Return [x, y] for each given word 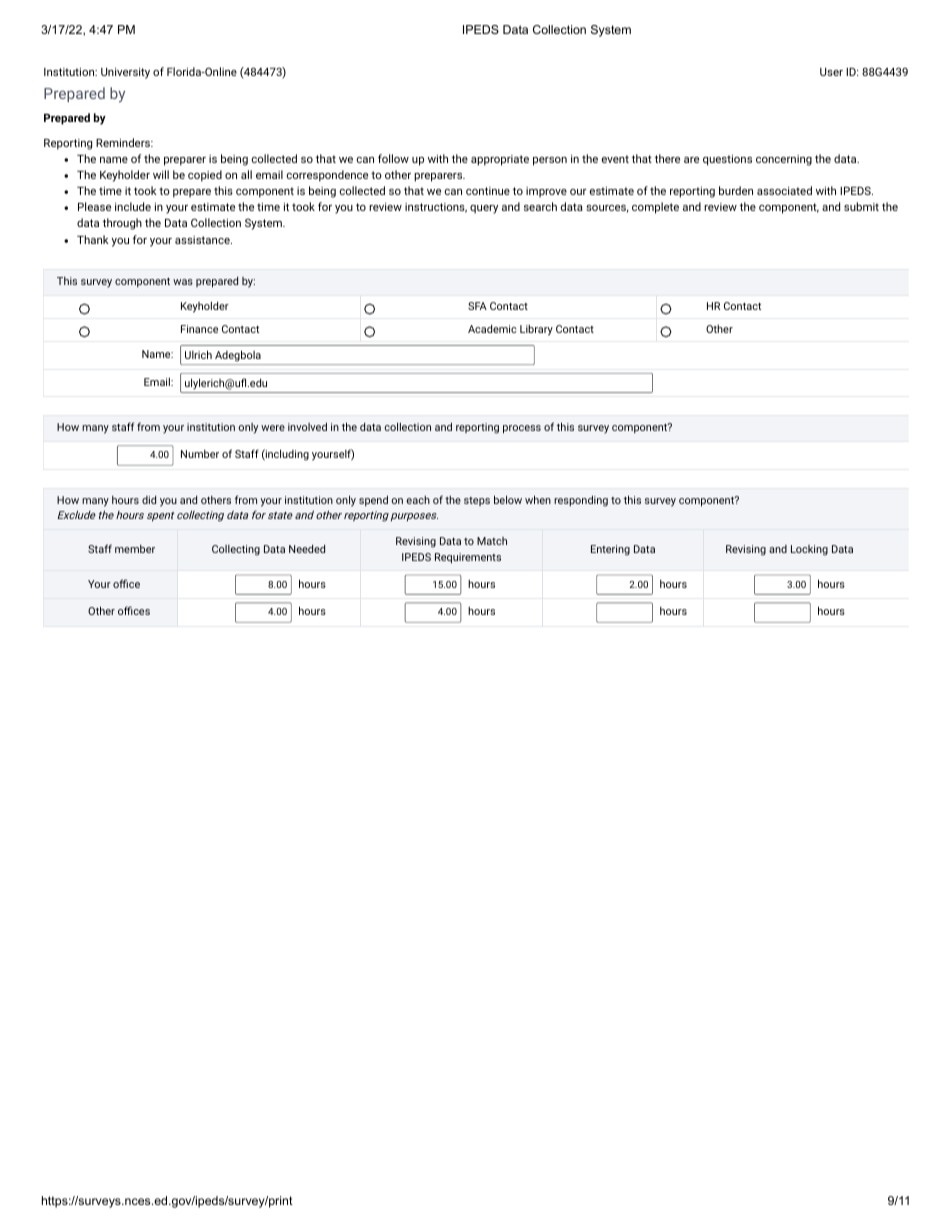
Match [492, 541]
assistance [203, 240]
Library [536, 330]
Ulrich [198, 354]
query [484, 209]
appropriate [500, 160]
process [522, 429]
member [135, 549]
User [831, 72]
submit [861, 206]
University [125, 73]
